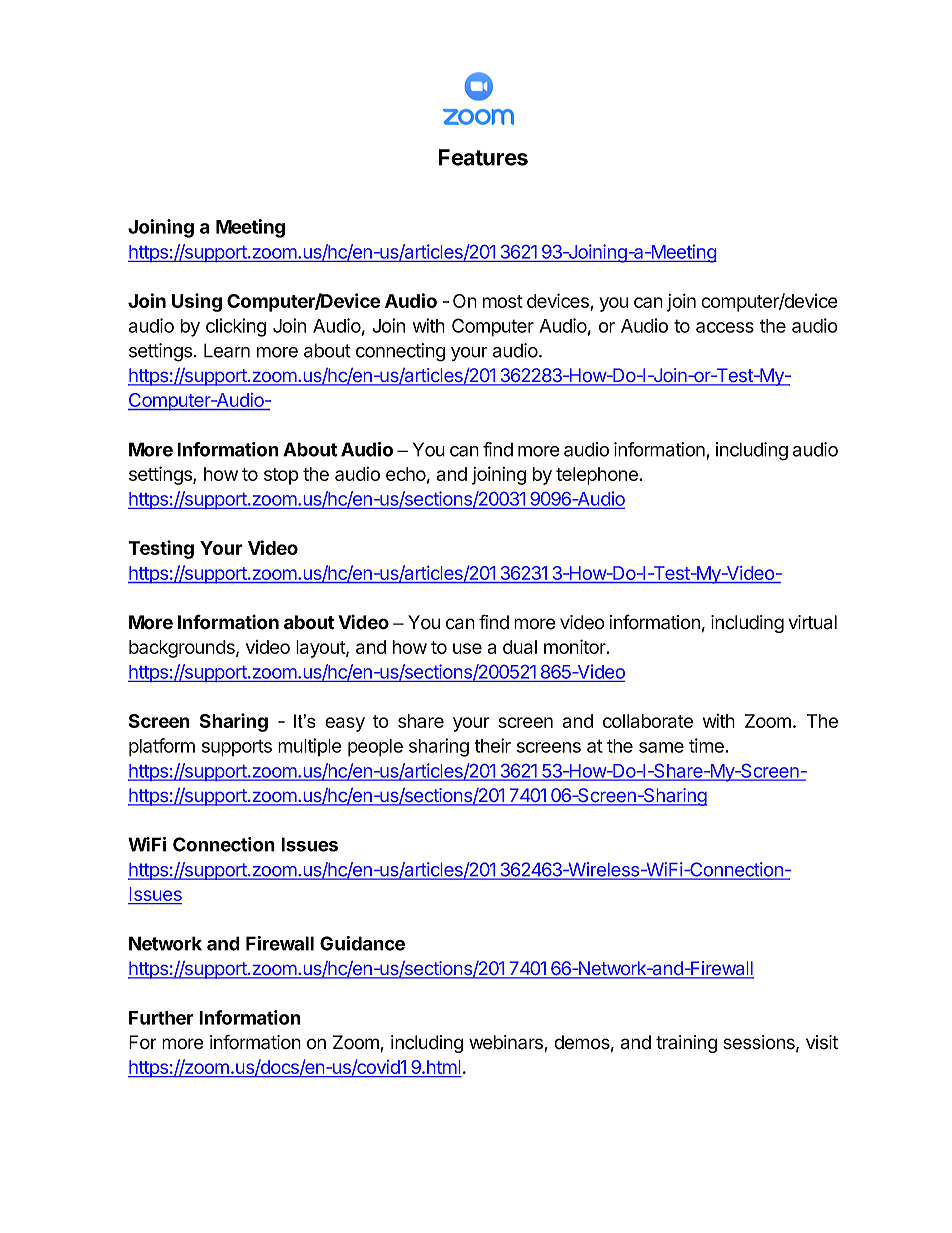 The image size is (952, 1233). Describe the element at coordinates (812, 622) in the screenshot. I see `virtual` at that location.
